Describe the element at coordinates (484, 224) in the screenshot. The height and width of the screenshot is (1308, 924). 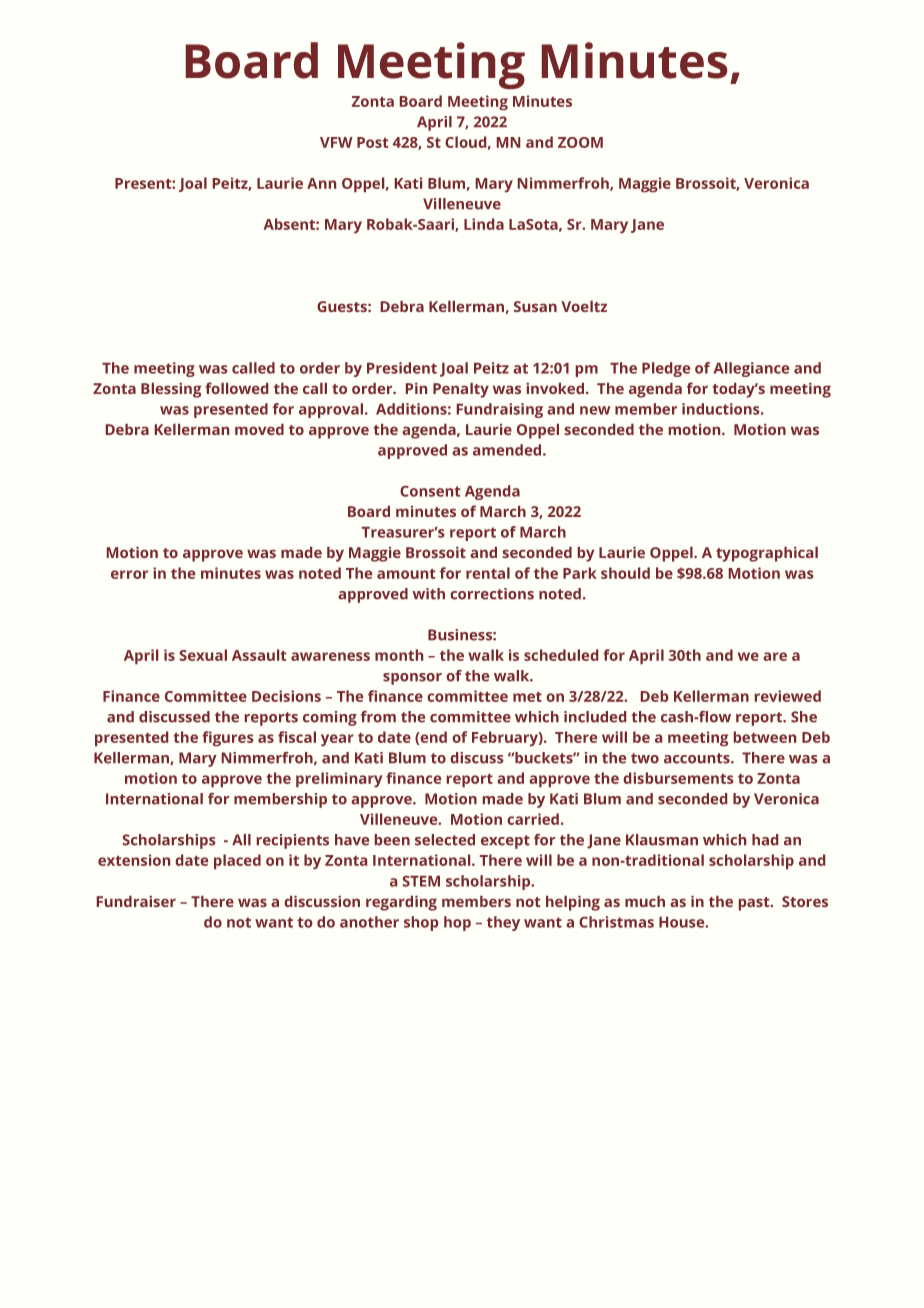
I see `Linda` at that location.
